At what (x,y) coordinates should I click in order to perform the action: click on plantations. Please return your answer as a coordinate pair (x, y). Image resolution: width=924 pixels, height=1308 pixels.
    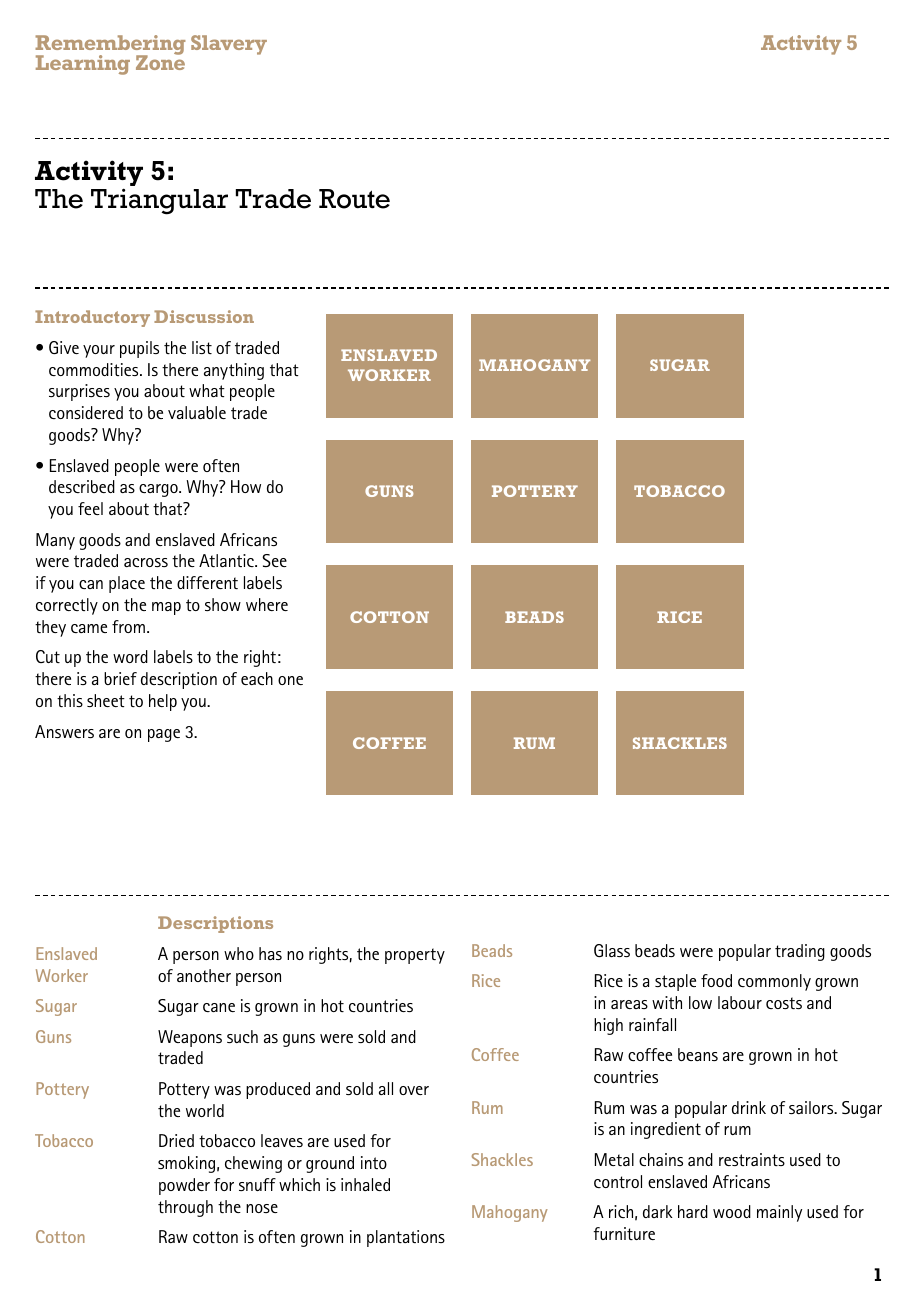
    Looking at the image, I should click on (406, 1238).
